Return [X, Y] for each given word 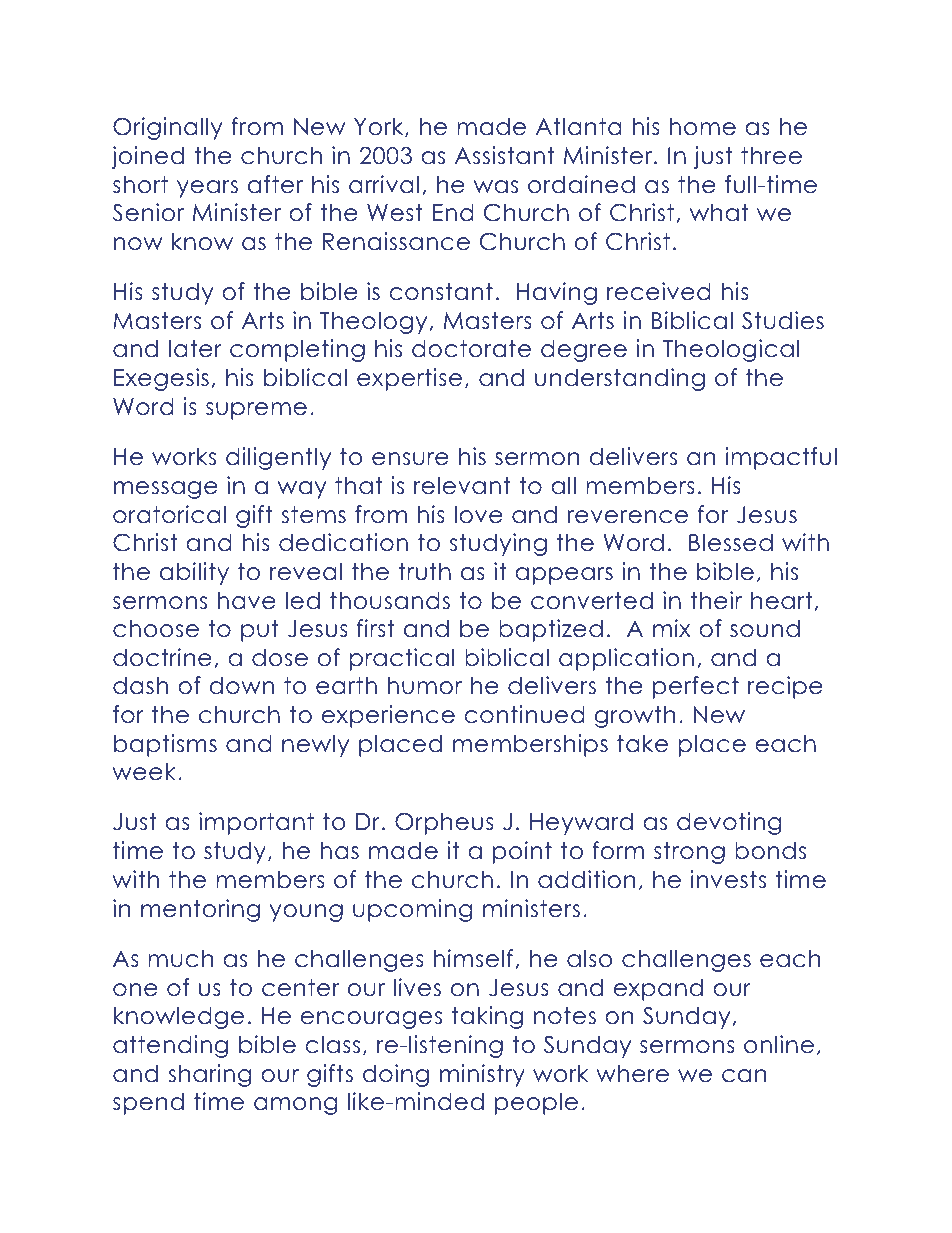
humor [425, 685]
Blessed [731, 542]
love [479, 514]
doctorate [471, 348]
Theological [731, 350]
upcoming [412, 910]
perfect [696, 687]
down [241, 685]
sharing [209, 1075]
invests [728, 879]
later [195, 348]
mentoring [200, 910]
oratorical [169, 514]
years [207, 189]
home [703, 126]
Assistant [504, 155]
